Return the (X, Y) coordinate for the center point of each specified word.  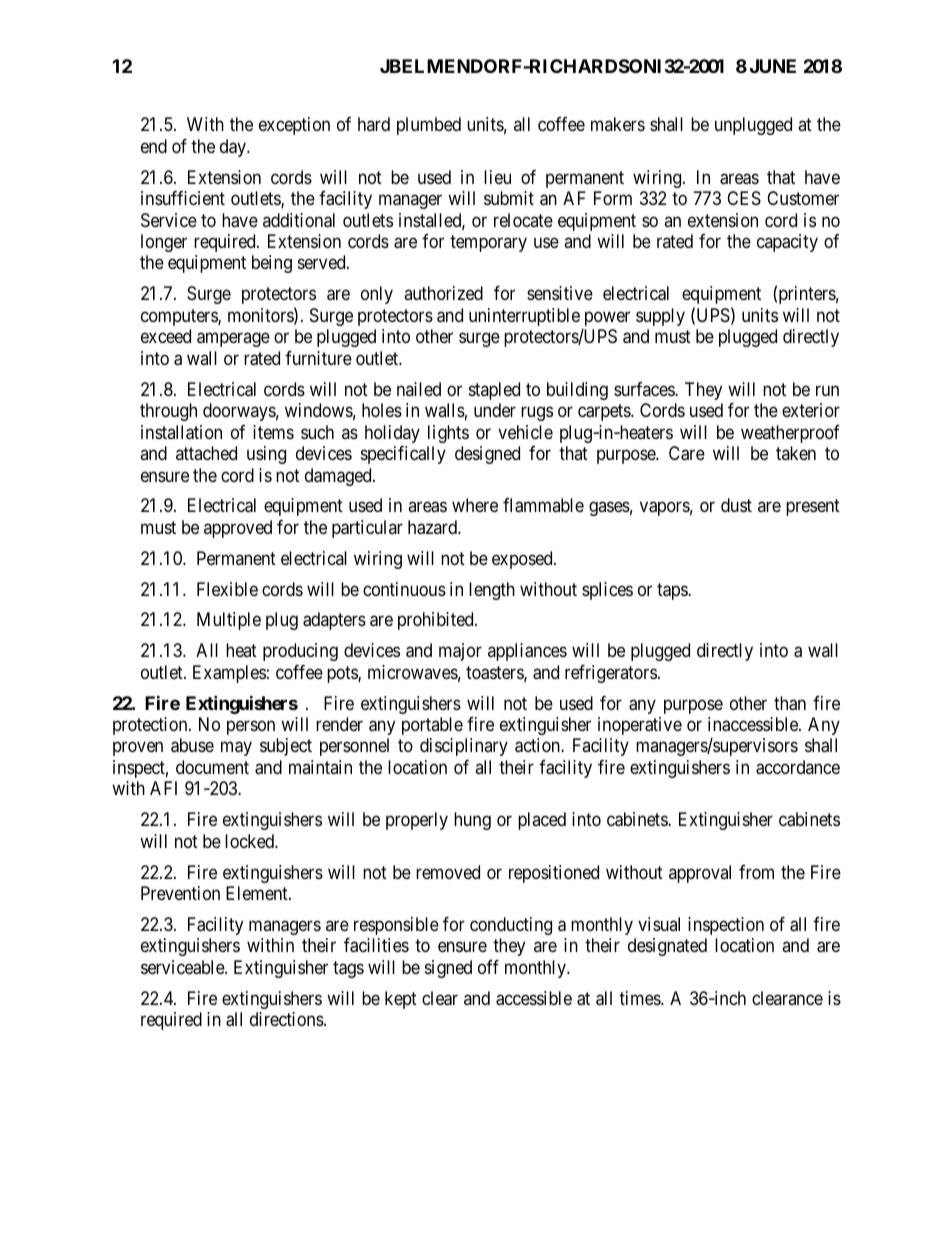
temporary (488, 243)
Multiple (229, 621)
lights (448, 434)
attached (206, 453)
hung (472, 821)
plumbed (429, 126)
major (460, 652)
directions (287, 1019)
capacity (787, 243)
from (756, 872)
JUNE (773, 66)
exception (294, 126)
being (272, 264)
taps (673, 591)
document (212, 767)
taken (796, 453)
